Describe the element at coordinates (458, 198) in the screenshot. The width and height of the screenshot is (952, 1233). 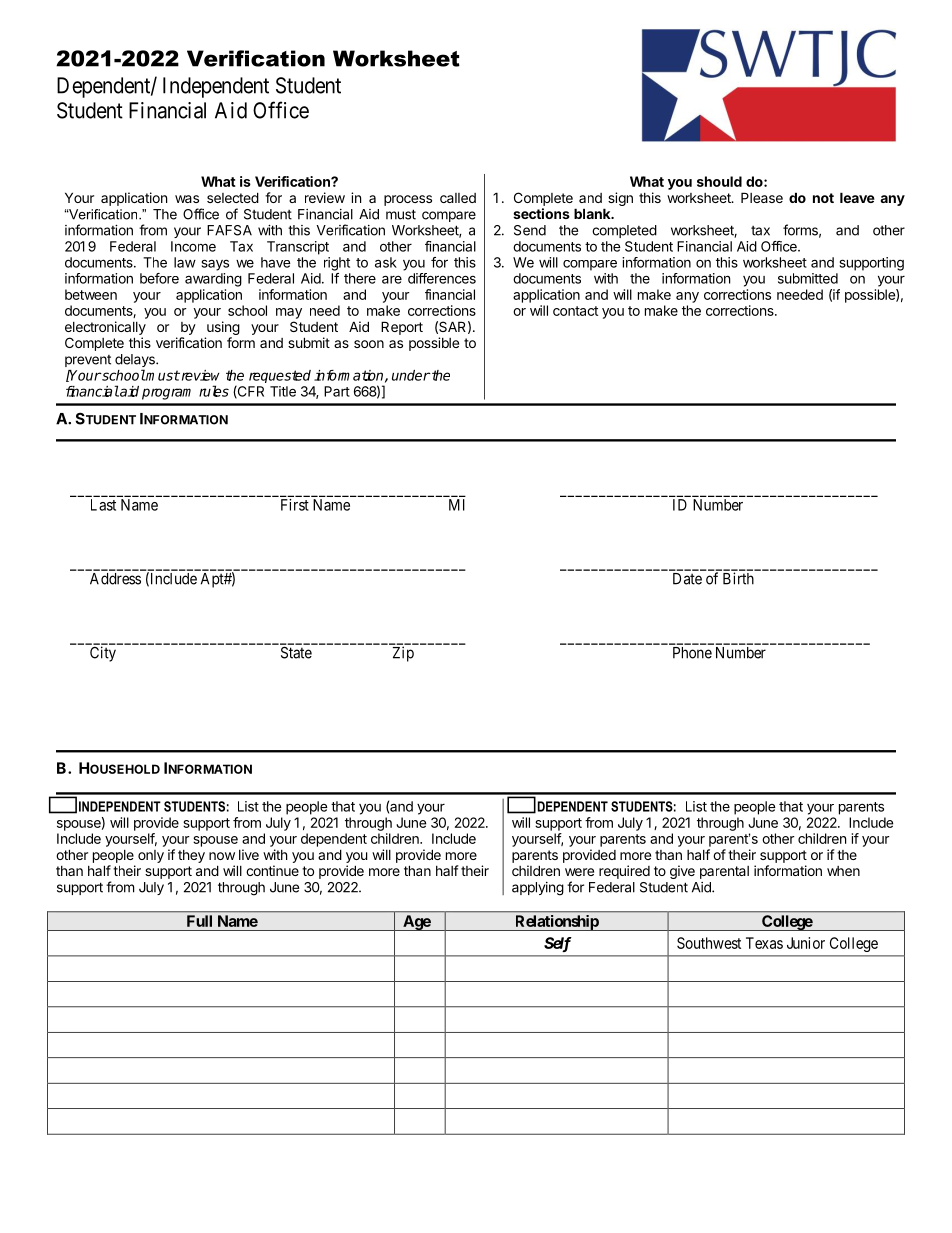
I see `called` at that location.
